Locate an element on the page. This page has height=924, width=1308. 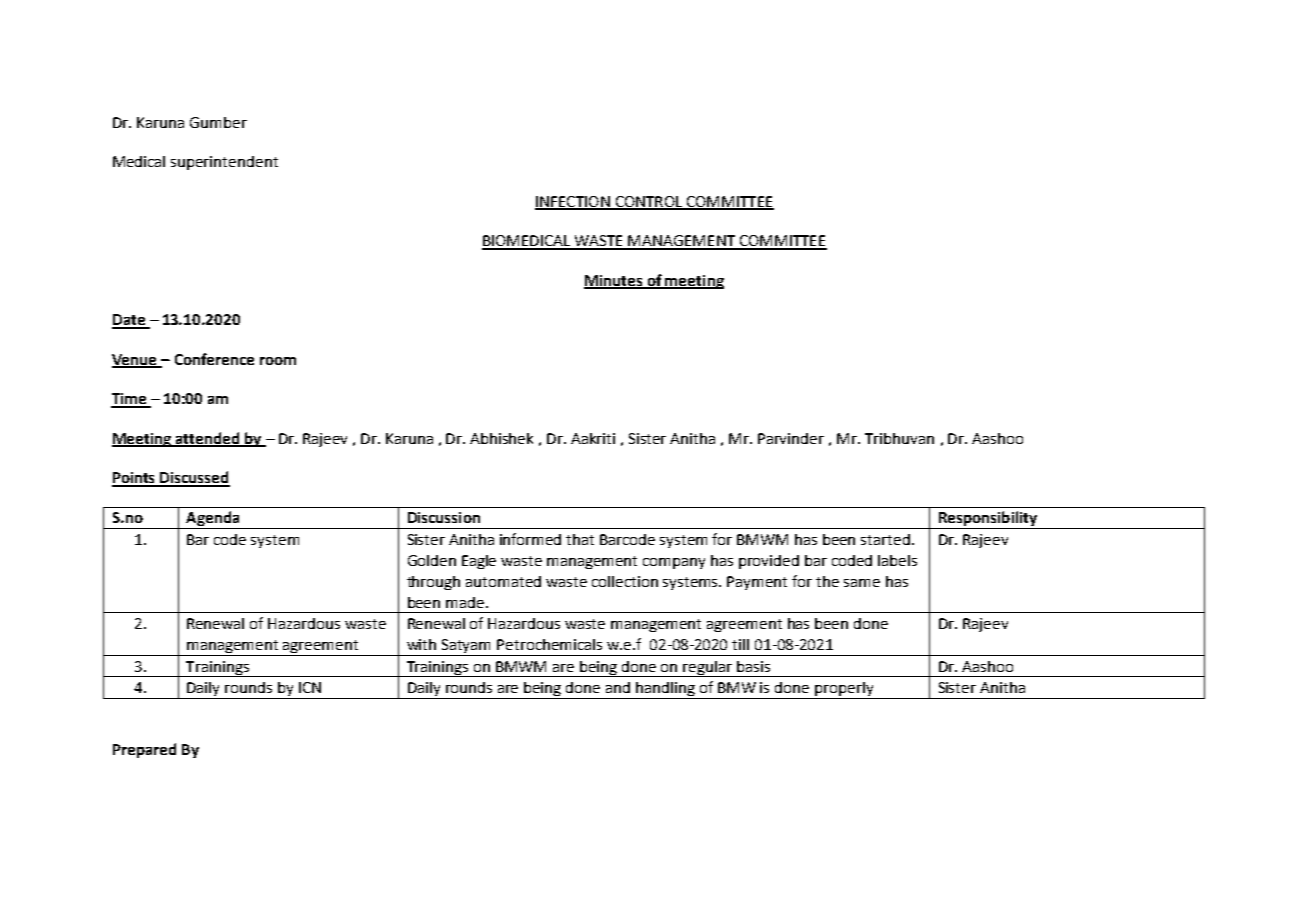
started is located at coordinates (885, 539).
